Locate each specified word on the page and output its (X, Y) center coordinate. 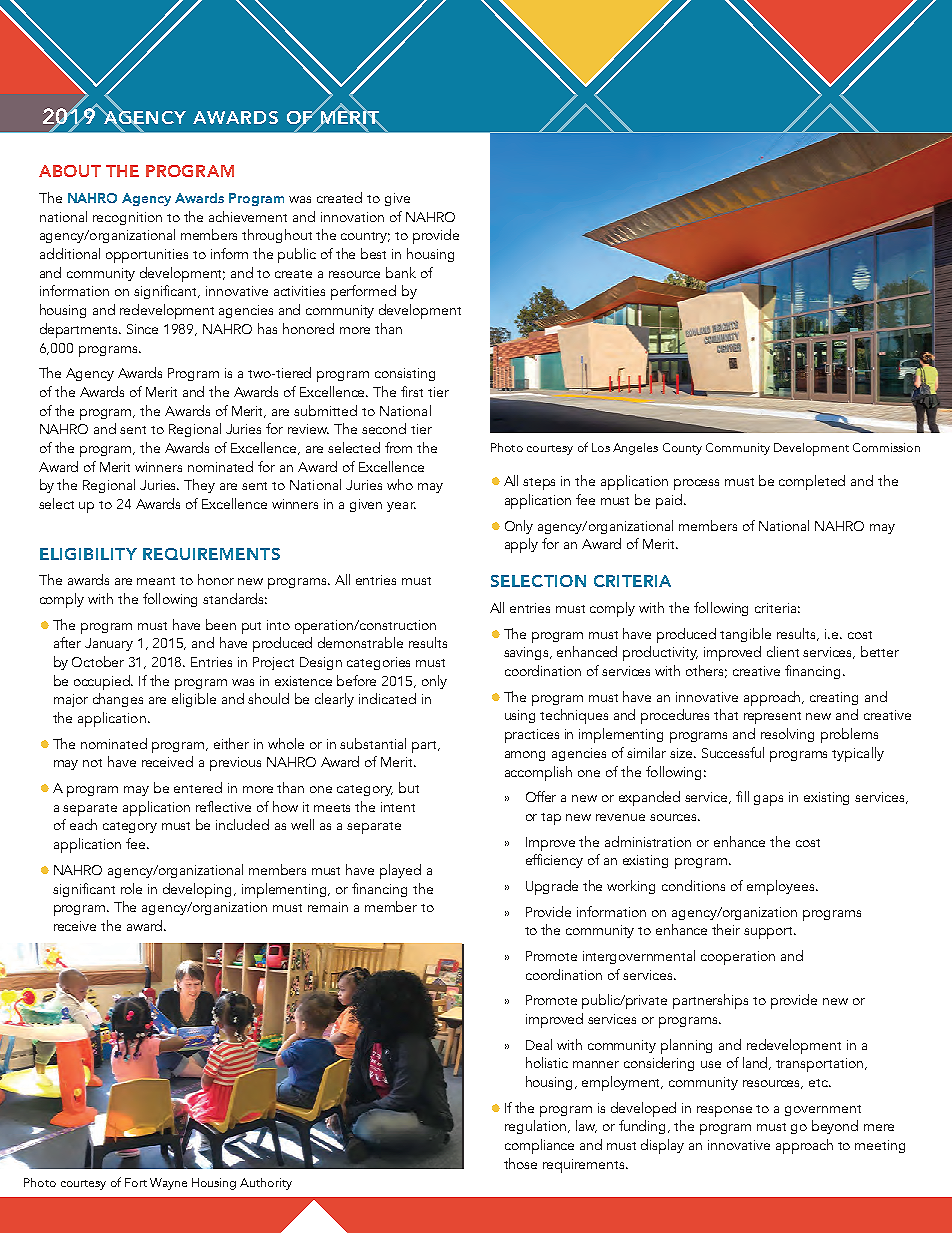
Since (142, 329)
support (770, 933)
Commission (886, 447)
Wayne (168, 1184)
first (412, 391)
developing (199, 890)
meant (156, 581)
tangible (745, 635)
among (525, 756)
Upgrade (552, 887)
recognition (127, 218)
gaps (768, 800)
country (365, 237)
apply (521, 545)
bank (401, 272)
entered (198, 787)
